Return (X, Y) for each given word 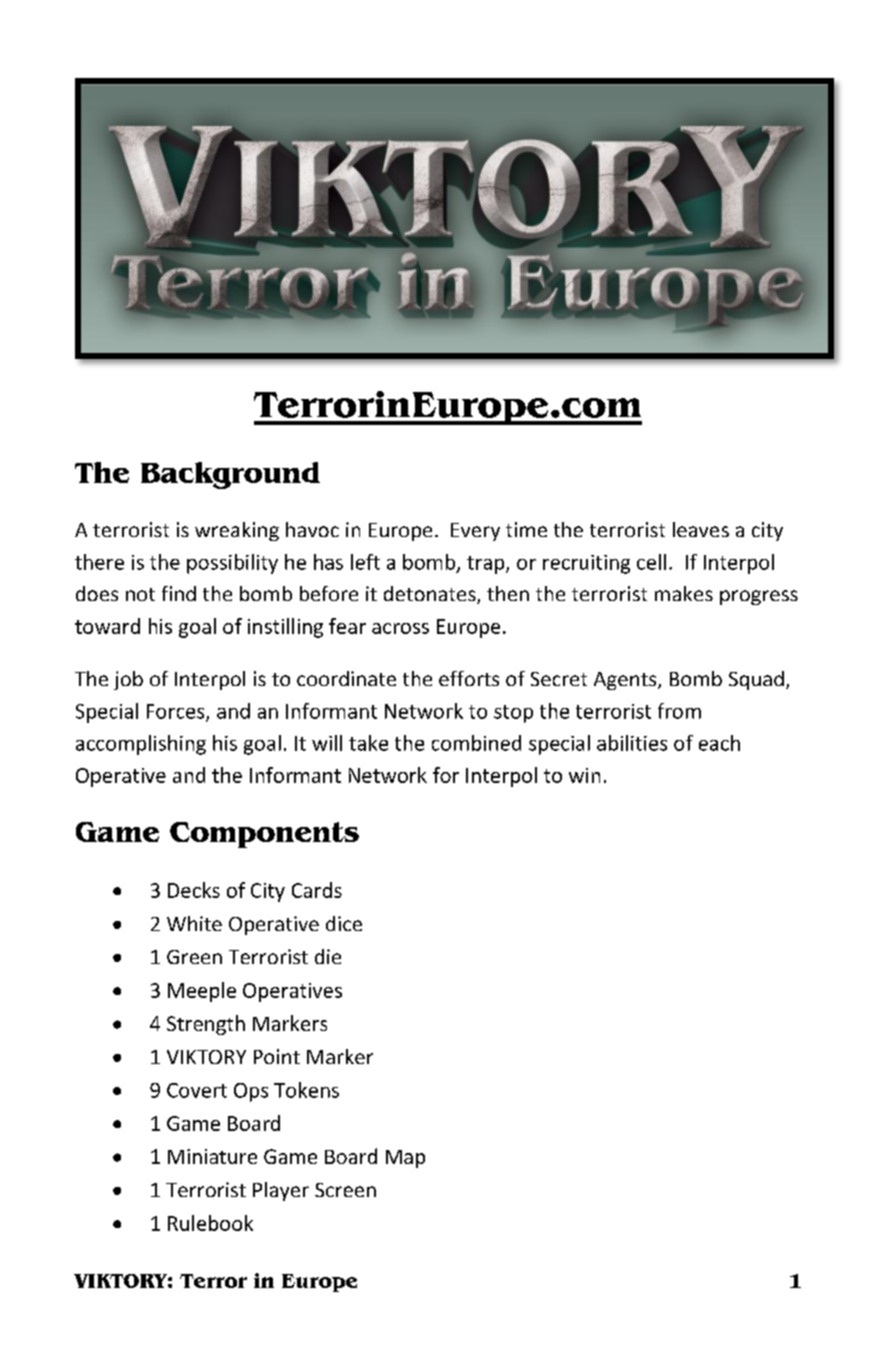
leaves (701, 529)
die (328, 956)
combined (476, 743)
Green (194, 957)
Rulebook (210, 1223)
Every (475, 532)
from (679, 711)
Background (230, 475)
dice (344, 923)
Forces (177, 712)
